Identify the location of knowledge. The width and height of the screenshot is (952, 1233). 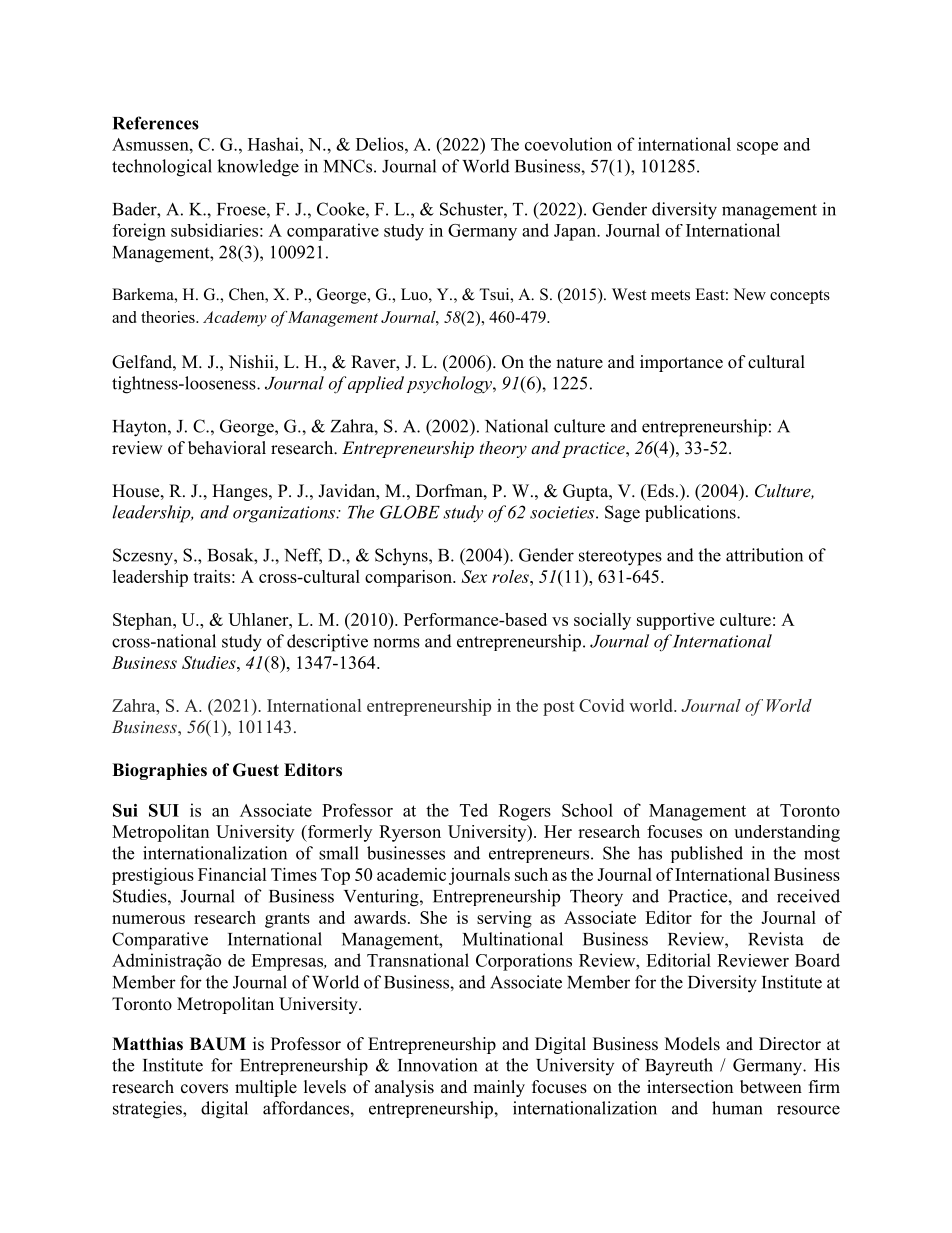
(258, 168).
